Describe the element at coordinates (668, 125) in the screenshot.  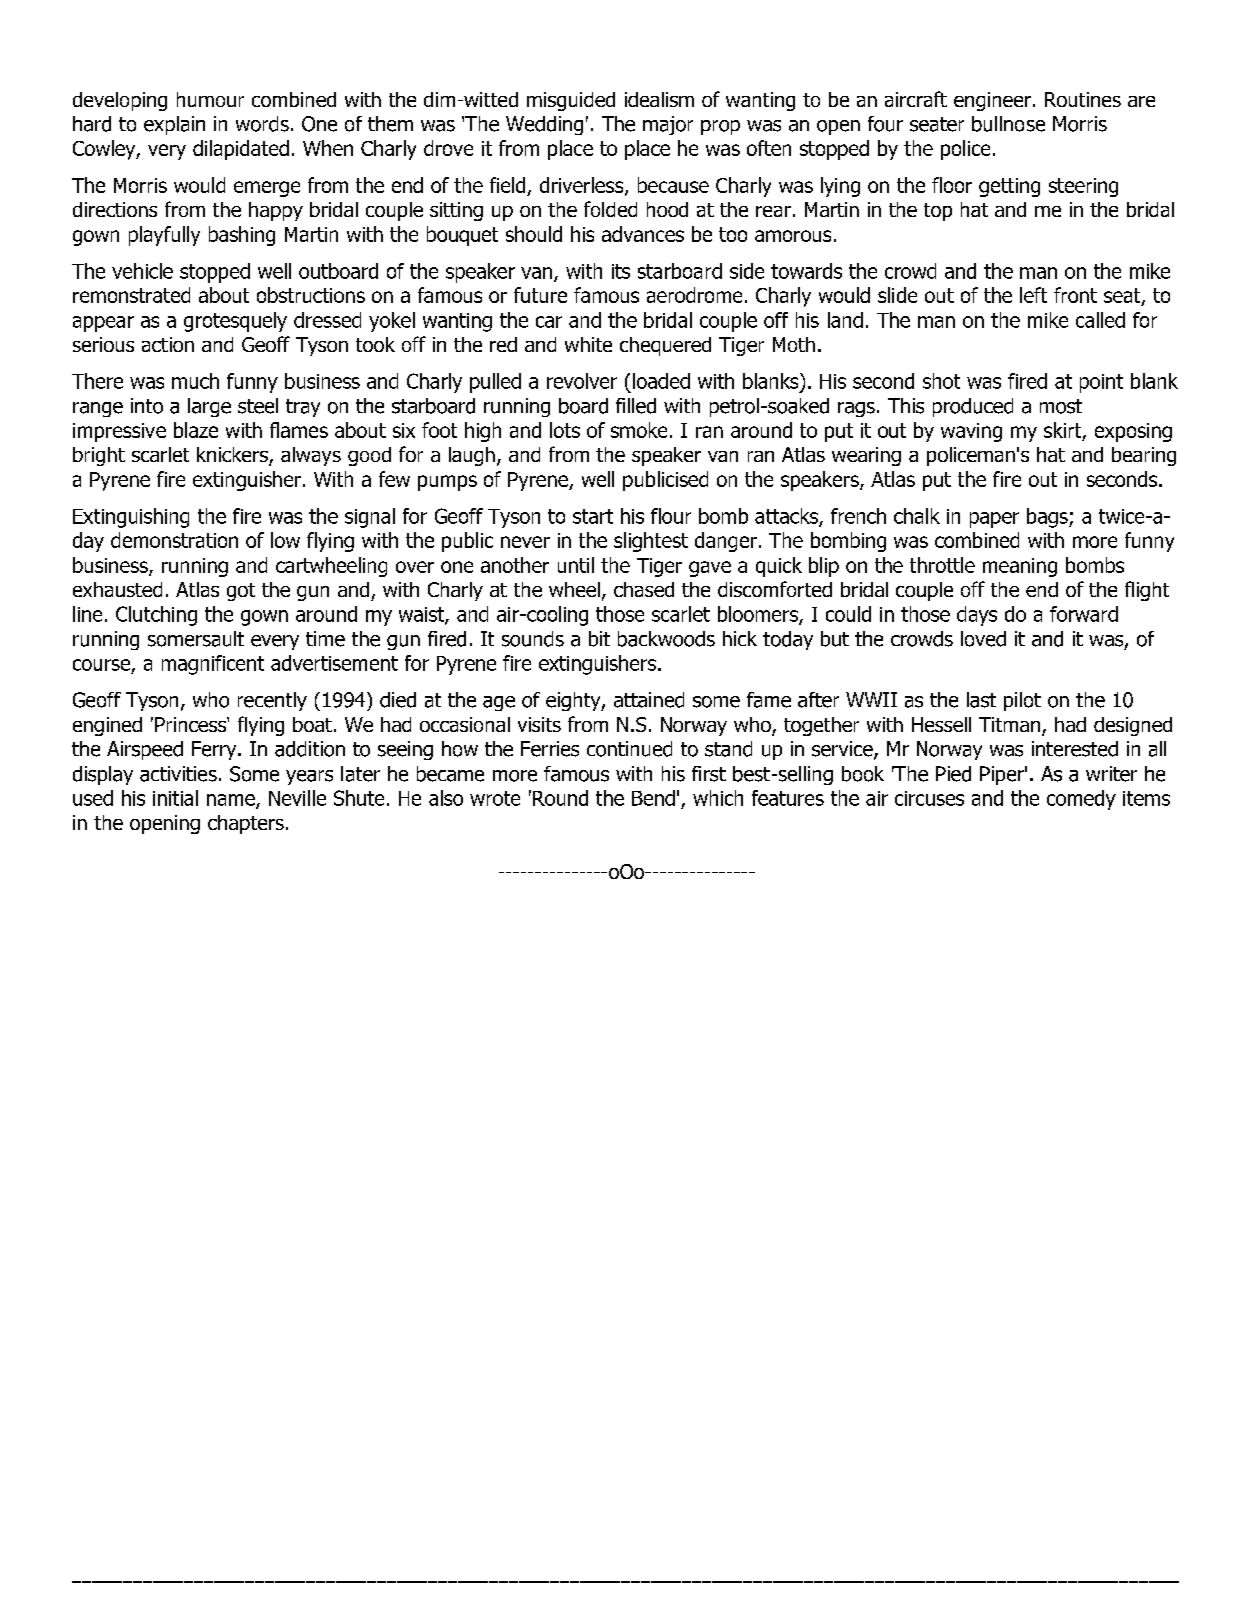
I see `major` at that location.
